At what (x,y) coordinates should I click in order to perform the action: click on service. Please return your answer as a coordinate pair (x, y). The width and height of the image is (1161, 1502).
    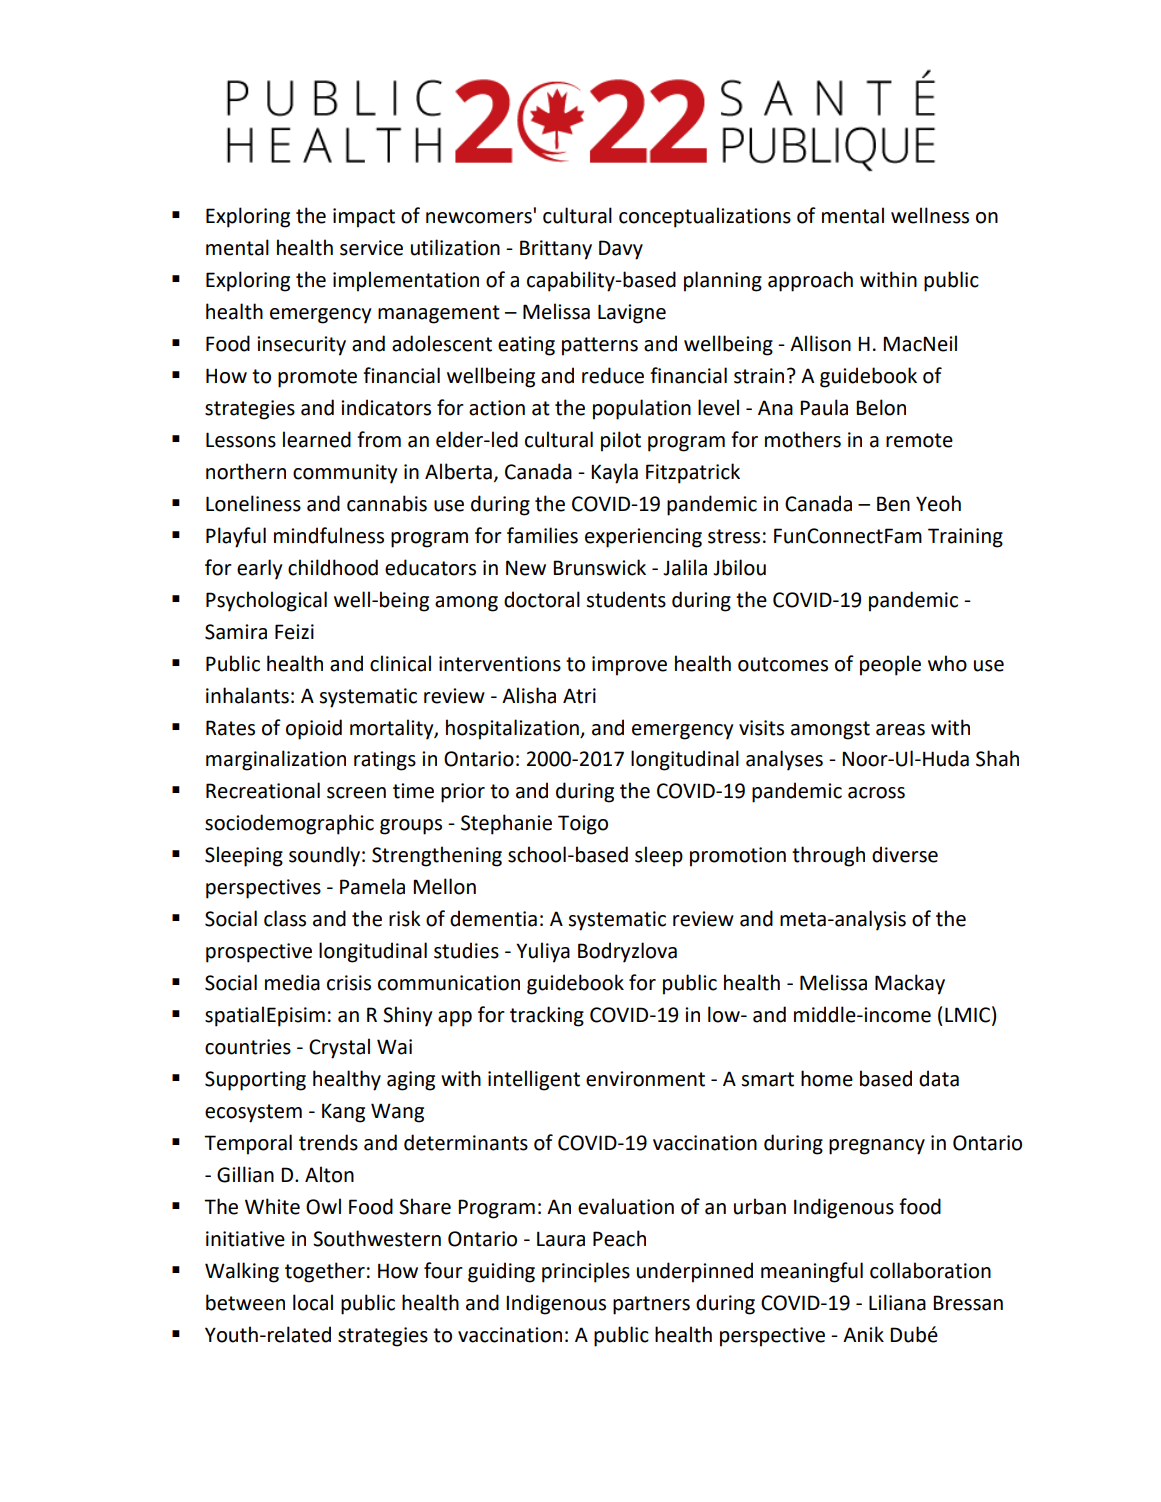
    Looking at the image, I should click on (371, 248).
